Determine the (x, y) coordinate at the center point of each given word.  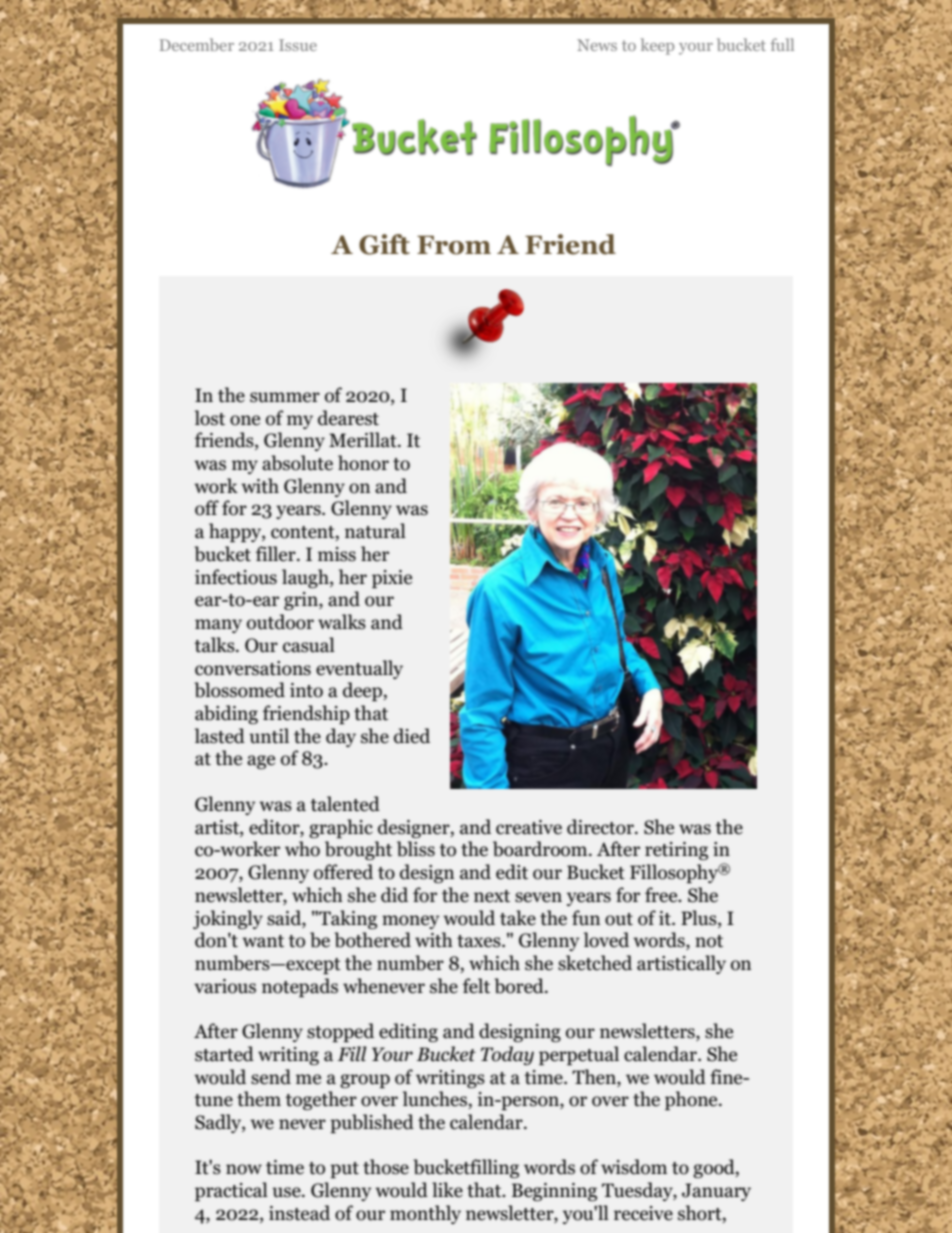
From (454, 245)
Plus (700, 918)
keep (657, 46)
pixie (392, 579)
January (716, 1192)
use (287, 1192)
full (782, 44)
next (492, 896)
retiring (676, 851)
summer (285, 397)
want (263, 941)
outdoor (280, 622)
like (447, 1190)
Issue (298, 45)
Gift (384, 244)
